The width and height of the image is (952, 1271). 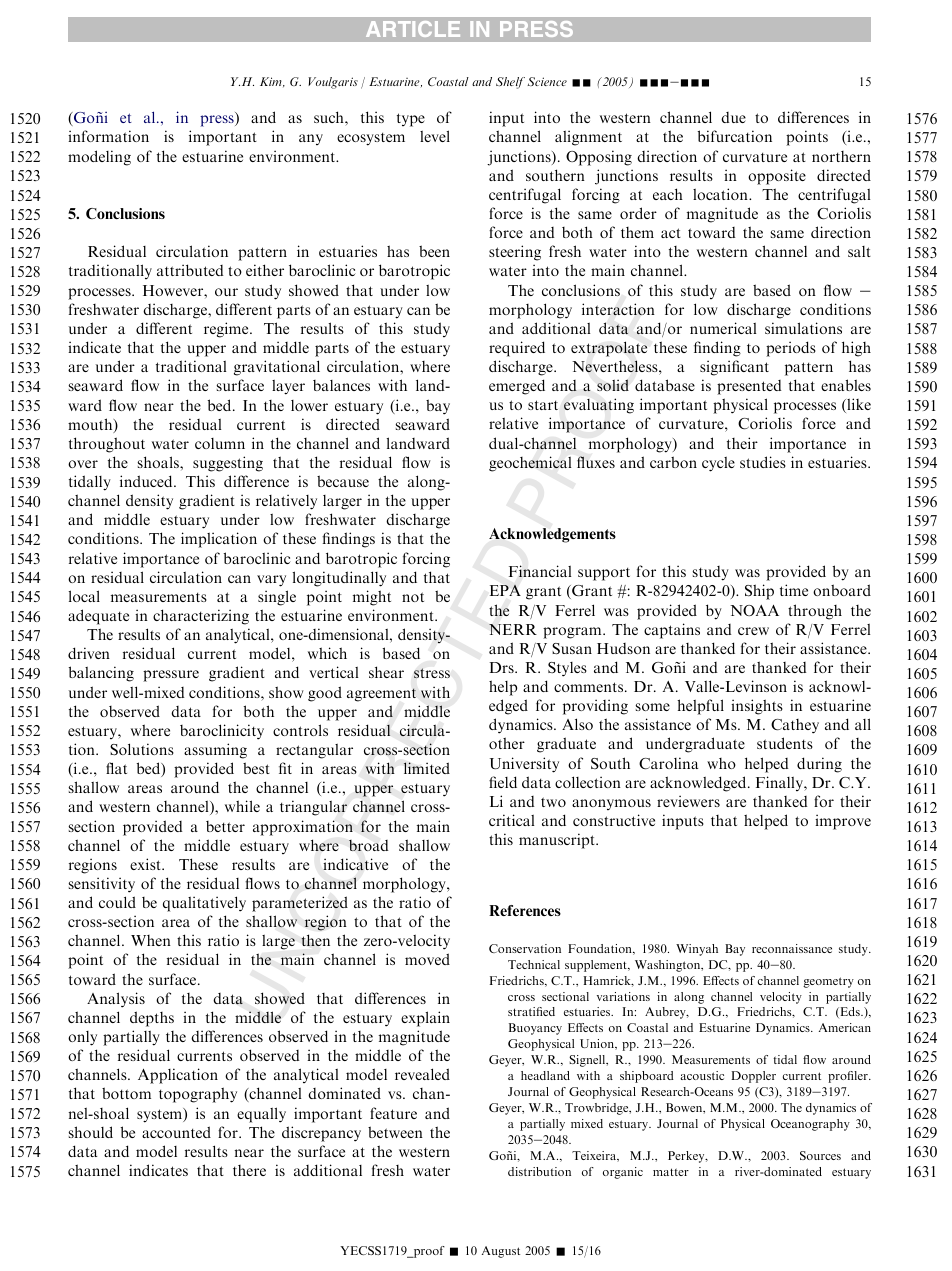 What do you see at coordinates (227, 330) in the image?
I see `regime` at bounding box center [227, 330].
